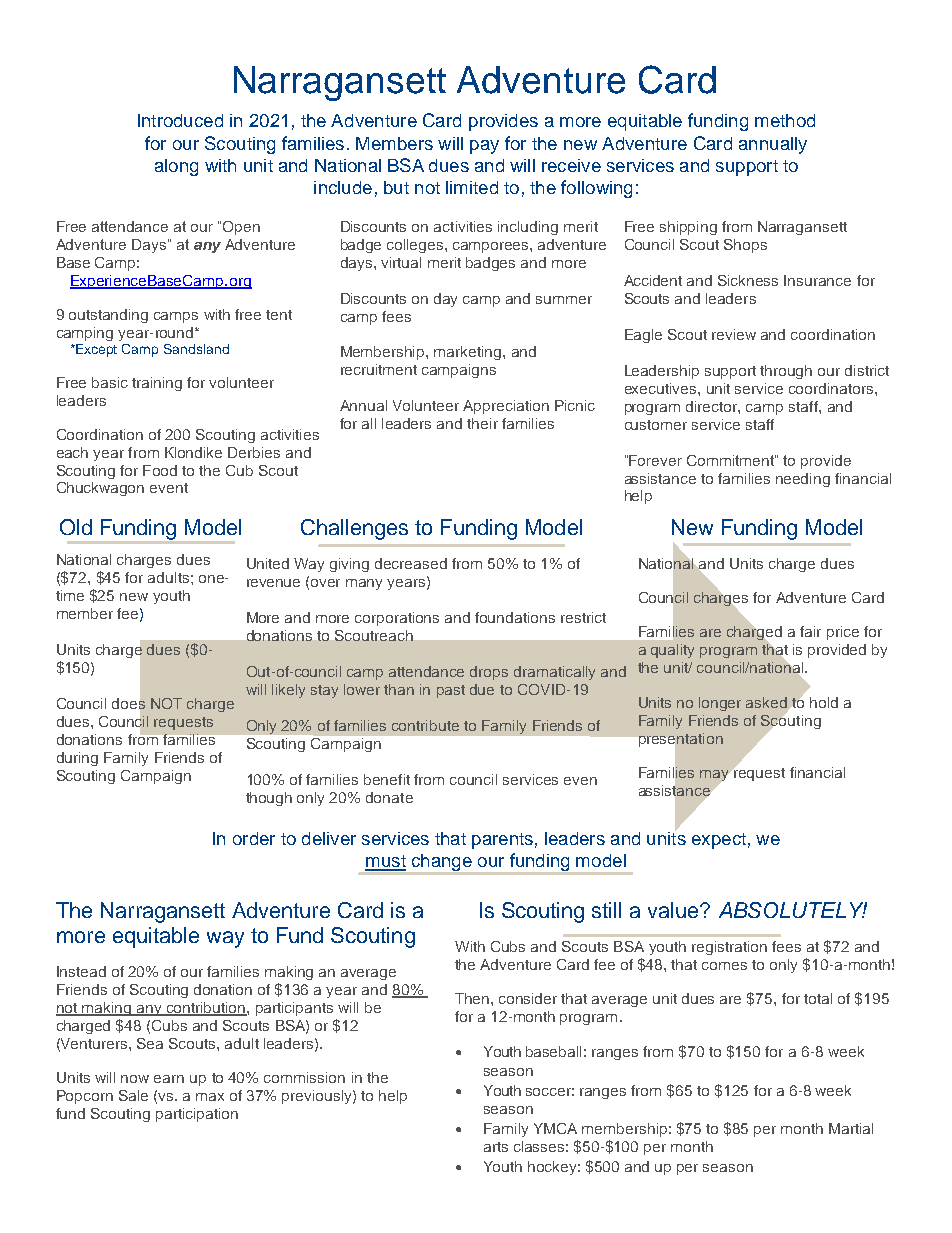  What do you see at coordinates (785, 120) in the image?
I see `method` at bounding box center [785, 120].
